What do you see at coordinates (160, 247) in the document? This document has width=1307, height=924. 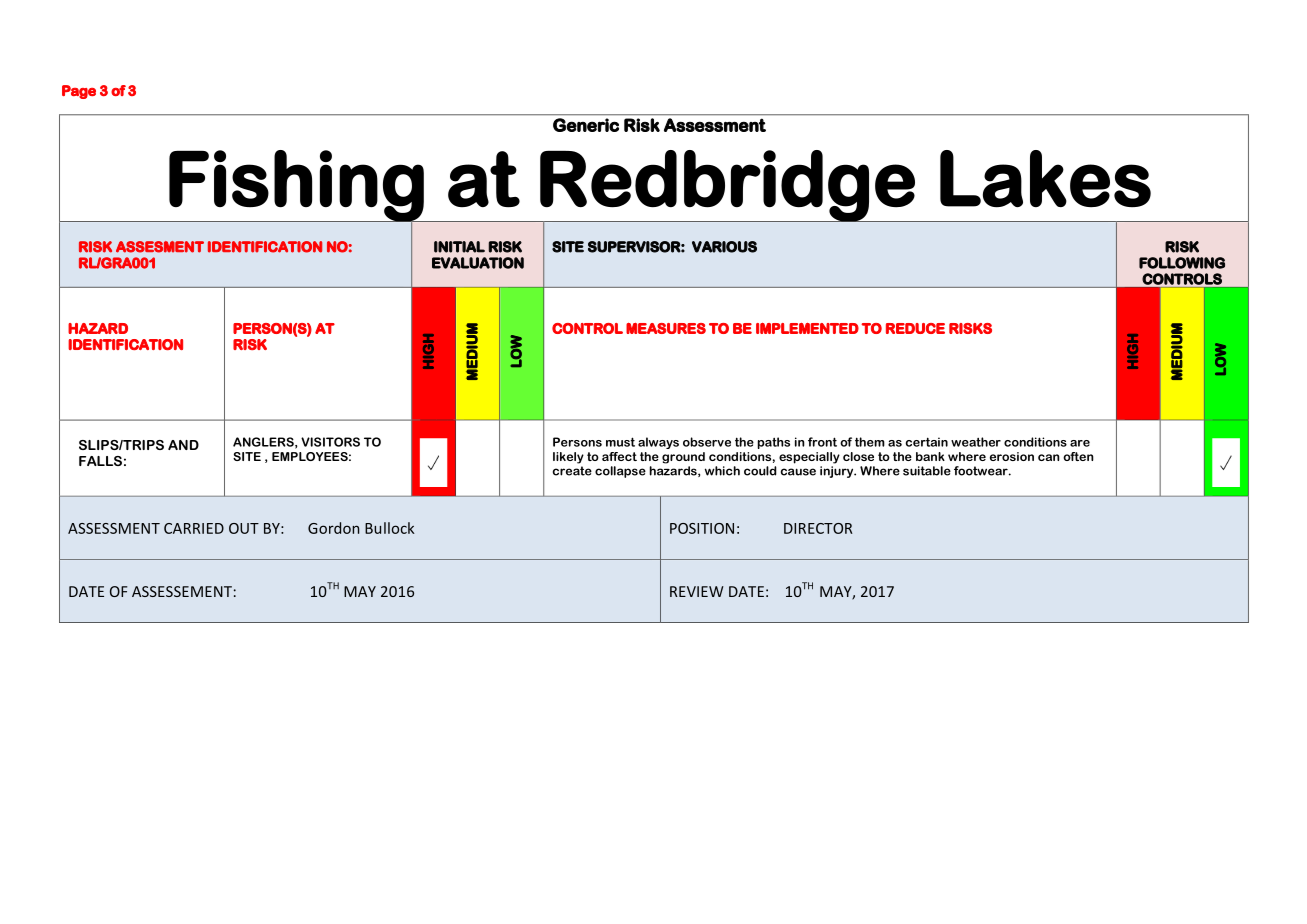 I see `ASSESMENT` at bounding box center [160, 247].
